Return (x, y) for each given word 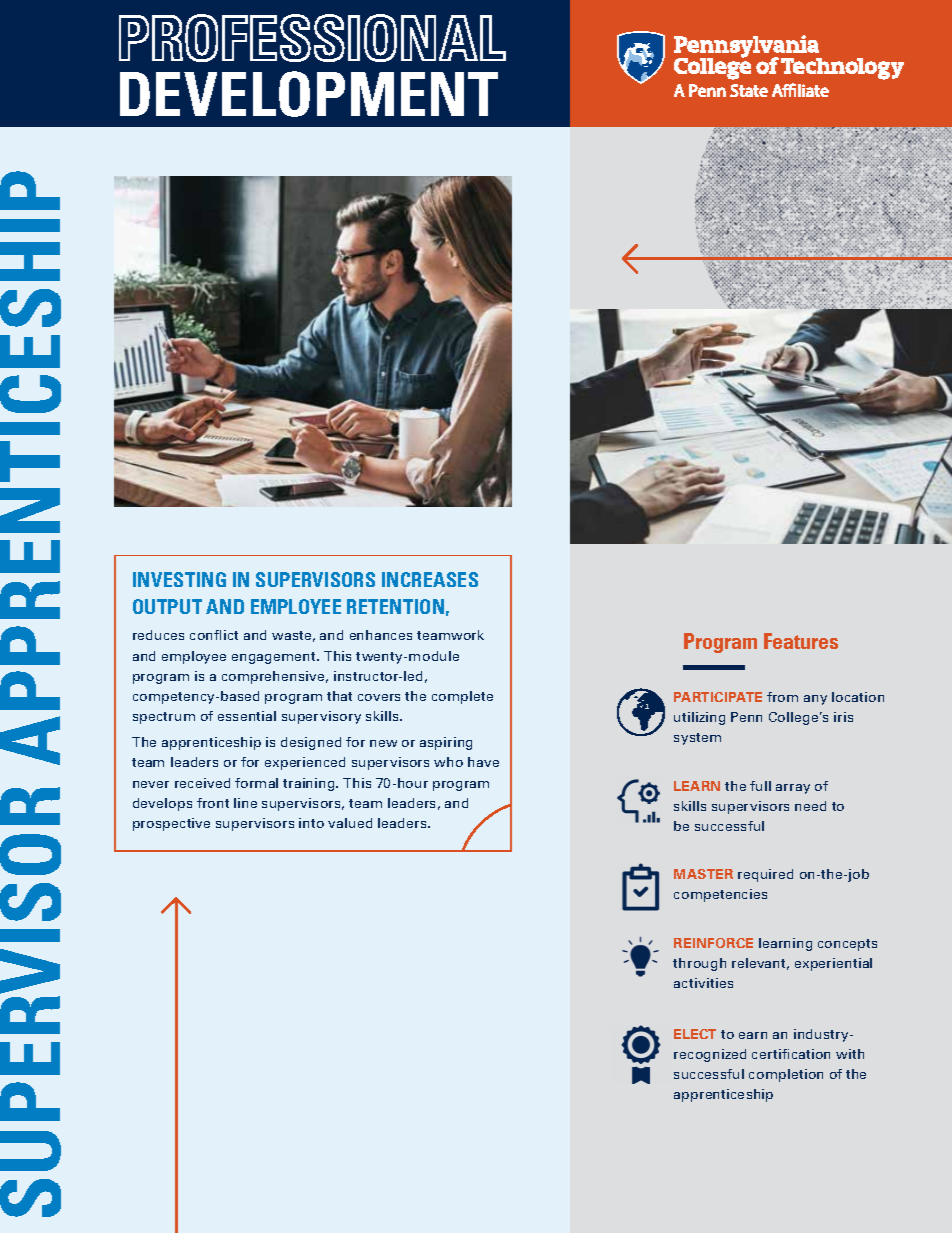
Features (801, 641)
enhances (381, 635)
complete (462, 697)
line (245, 803)
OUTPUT (167, 606)
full (760, 786)
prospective (171, 824)
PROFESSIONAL (312, 38)
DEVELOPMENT (309, 94)
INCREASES (430, 579)
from (782, 697)
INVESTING (179, 579)
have (483, 762)
